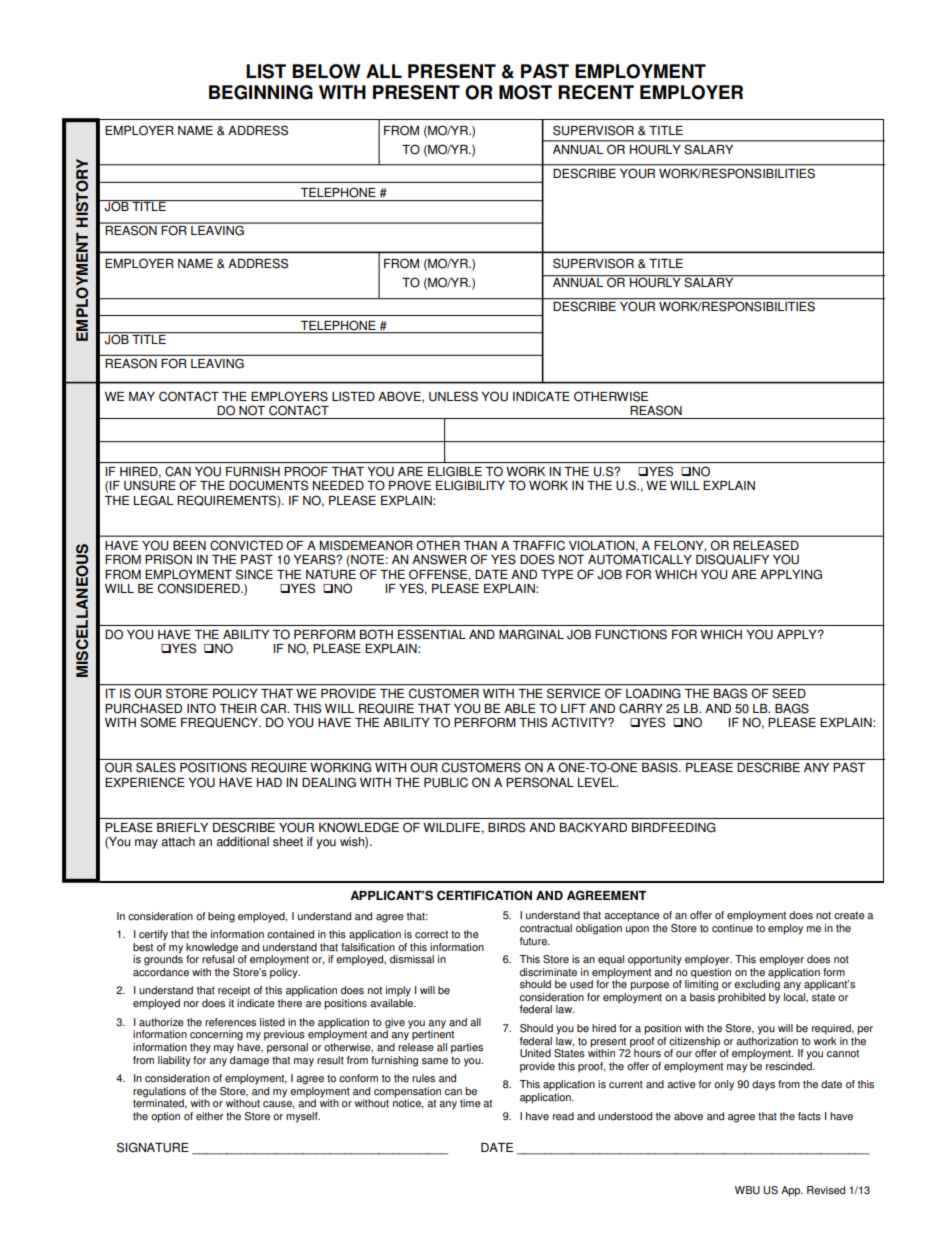 The height and width of the page is (1233, 952). Describe the element at coordinates (732, 927) in the page. I see `continue` at that location.
